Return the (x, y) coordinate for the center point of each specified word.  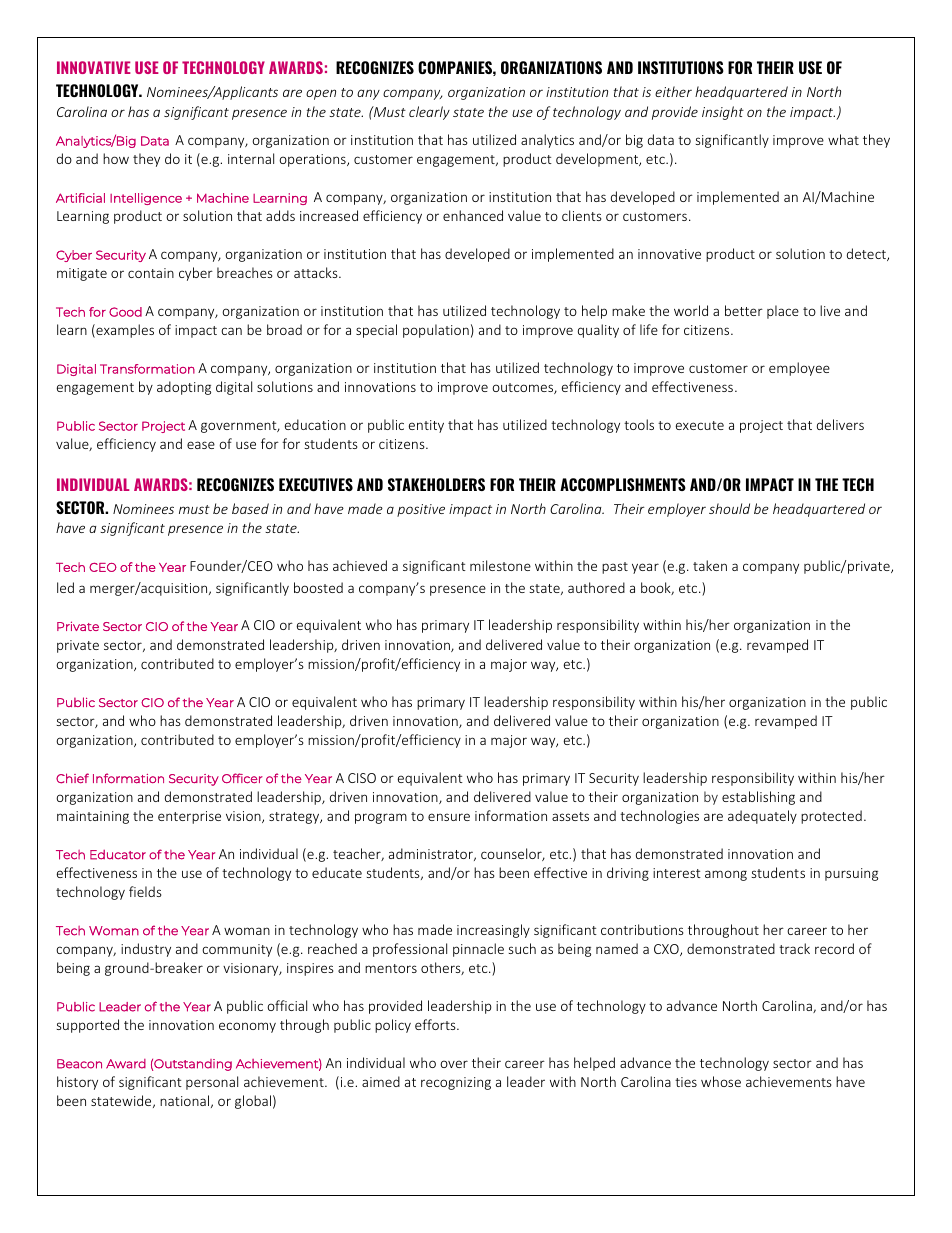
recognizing (456, 1083)
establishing (758, 798)
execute (700, 425)
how (116, 158)
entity (426, 426)
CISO (362, 778)
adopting (184, 388)
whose (721, 1081)
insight (723, 113)
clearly (429, 113)
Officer (242, 778)
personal (212, 1083)
